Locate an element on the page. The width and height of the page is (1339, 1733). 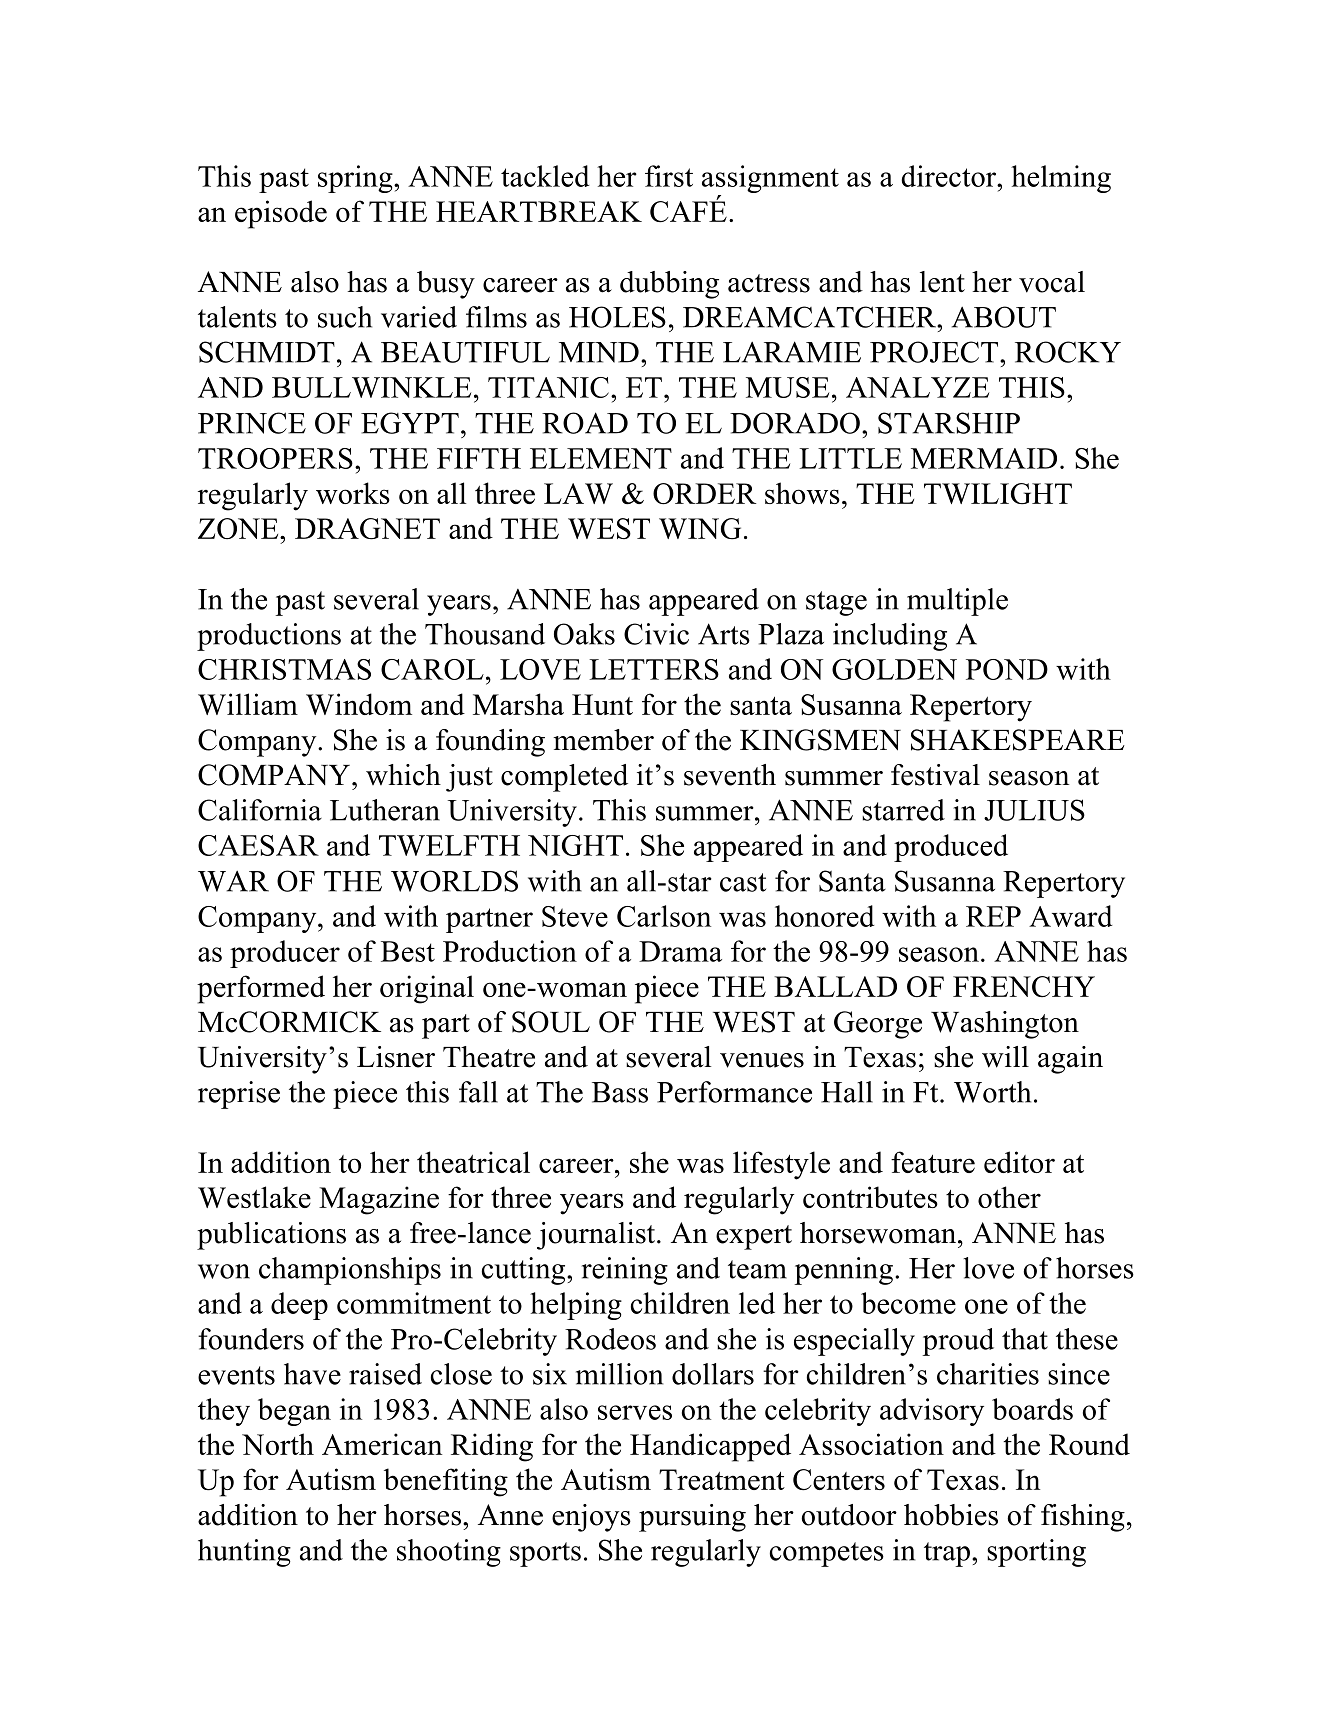
North is located at coordinates (278, 1444).
